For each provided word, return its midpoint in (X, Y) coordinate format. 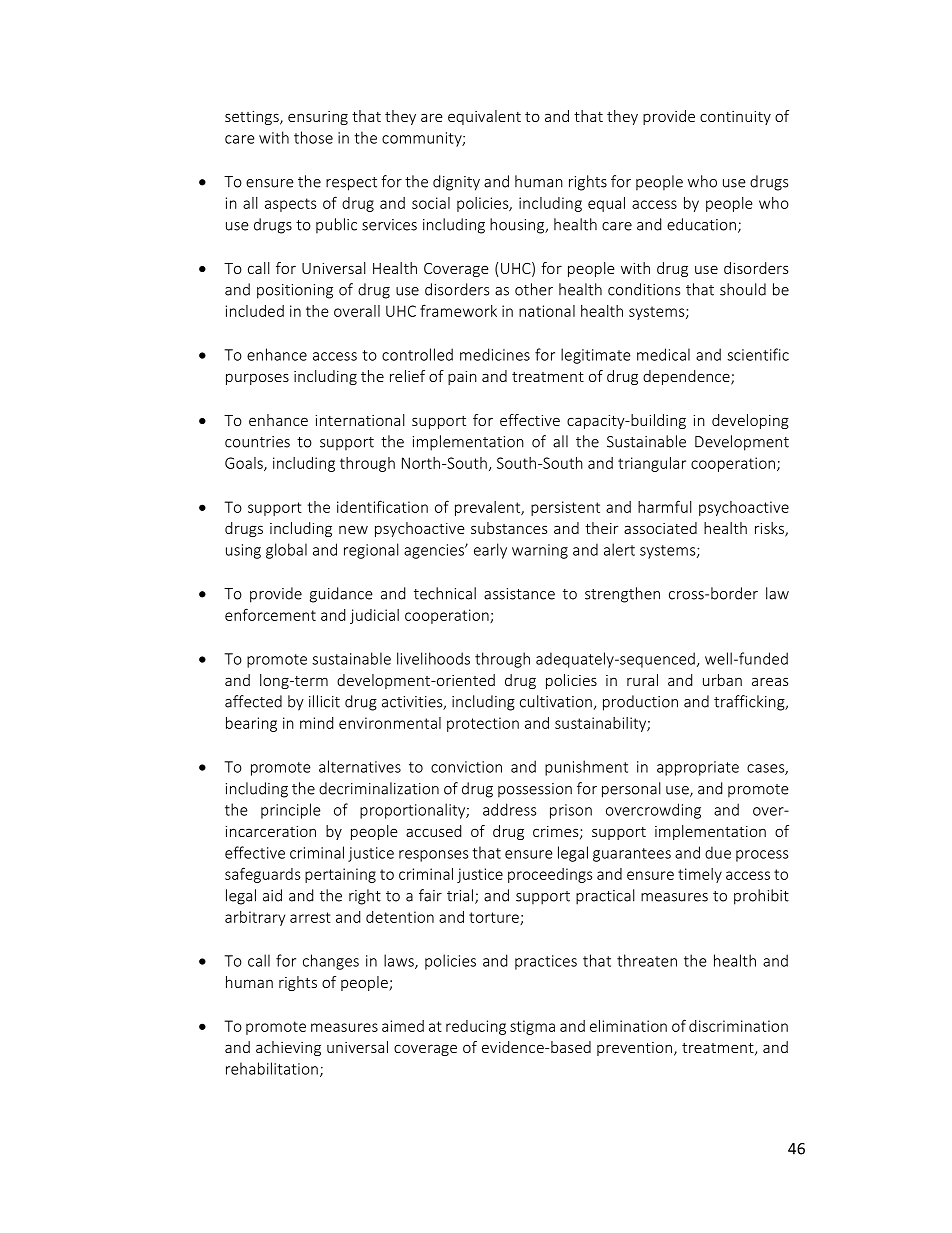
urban (722, 680)
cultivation (556, 701)
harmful (665, 506)
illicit (324, 701)
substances (509, 528)
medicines (495, 354)
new (353, 529)
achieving (288, 1048)
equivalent (484, 117)
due (718, 852)
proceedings (550, 875)
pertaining (340, 875)
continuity (735, 118)
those (313, 137)
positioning (295, 291)
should (743, 289)
